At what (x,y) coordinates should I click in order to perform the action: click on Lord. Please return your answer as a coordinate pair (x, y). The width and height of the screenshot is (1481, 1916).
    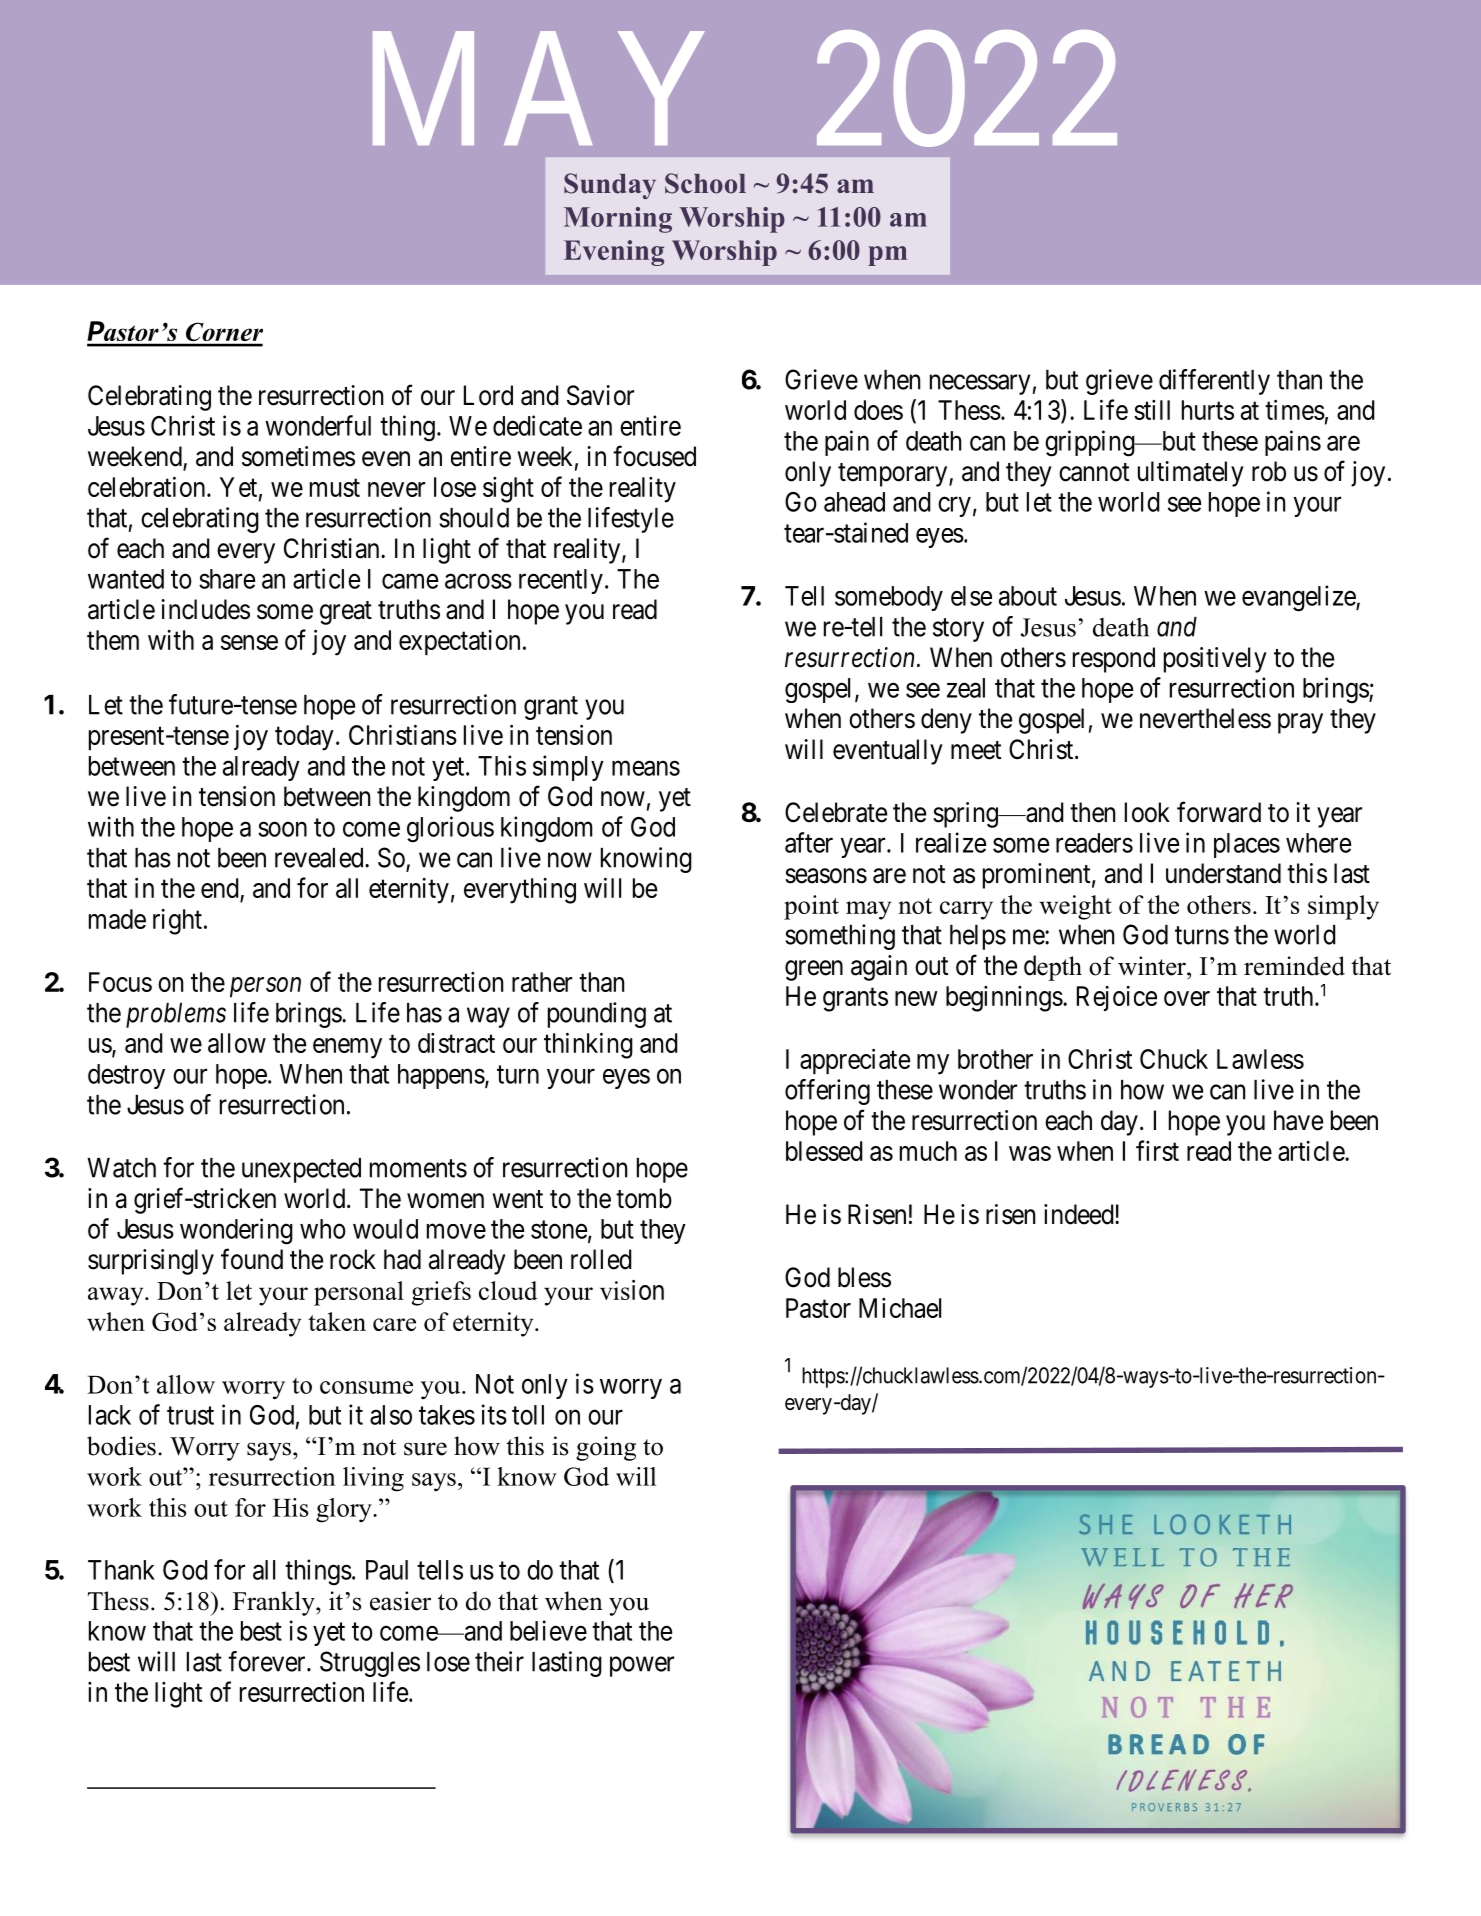
    Looking at the image, I should click on (488, 395).
